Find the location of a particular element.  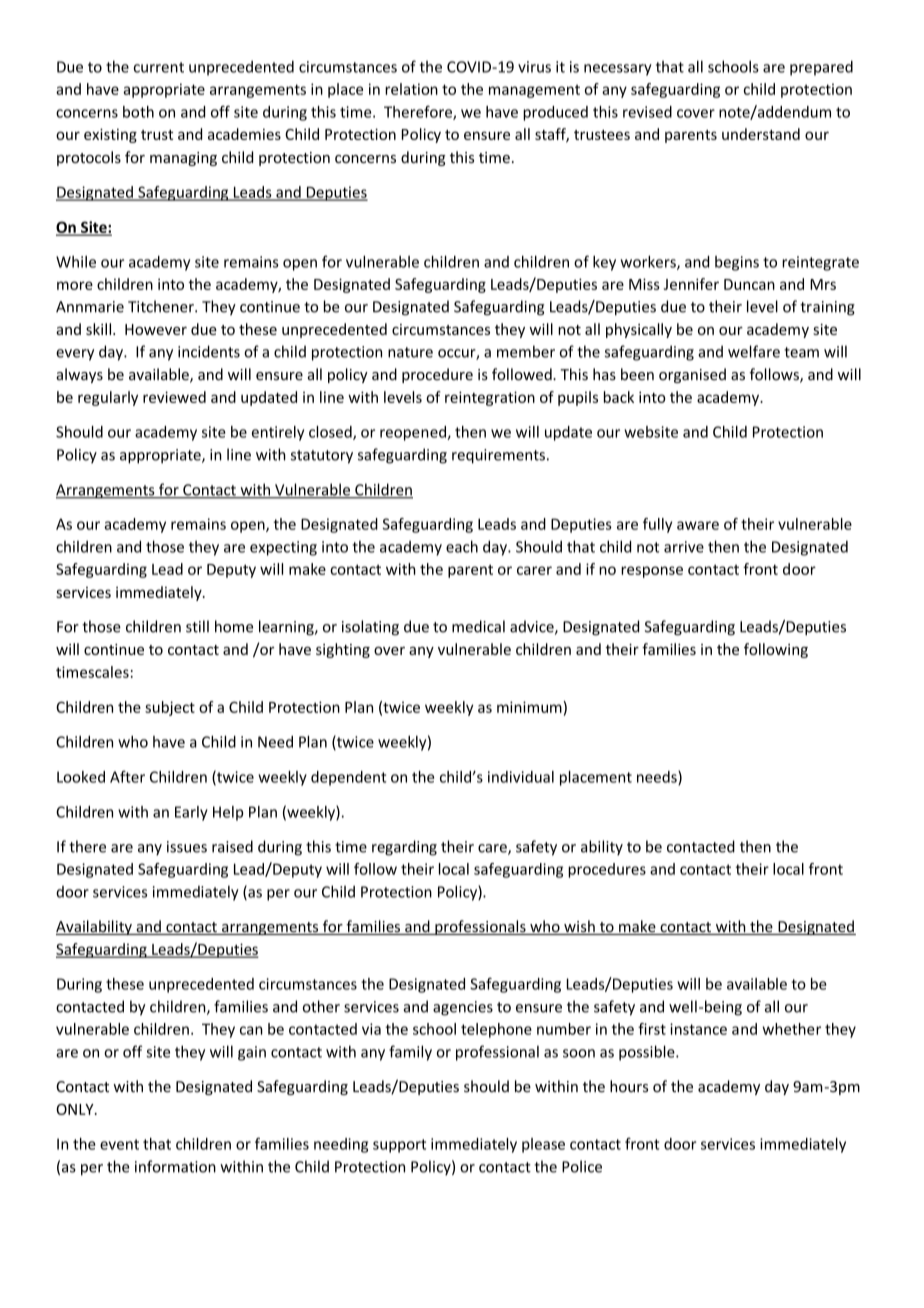

nature is located at coordinates (410, 352).
